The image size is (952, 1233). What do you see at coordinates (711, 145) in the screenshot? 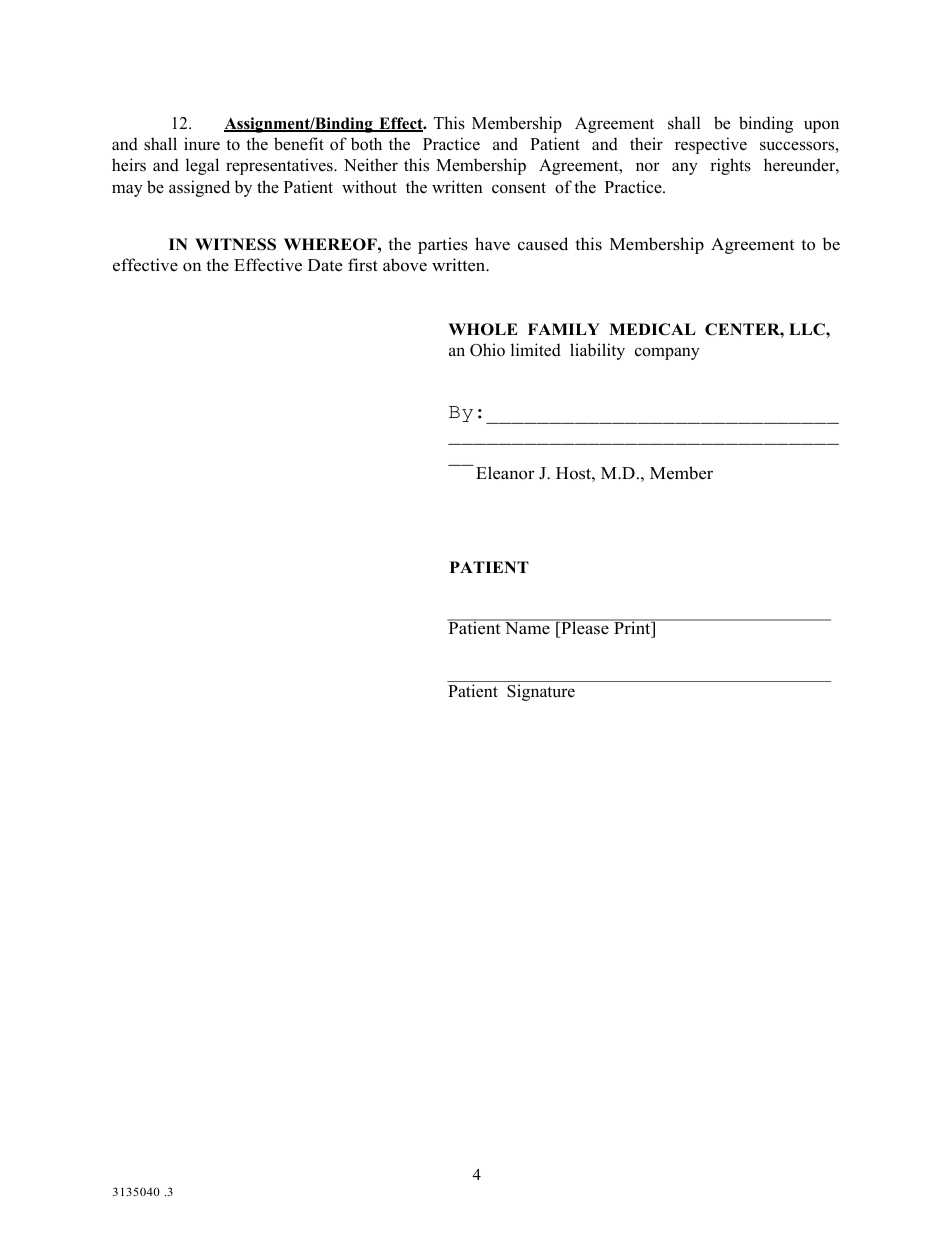
I see `respective` at bounding box center [711, 145].
